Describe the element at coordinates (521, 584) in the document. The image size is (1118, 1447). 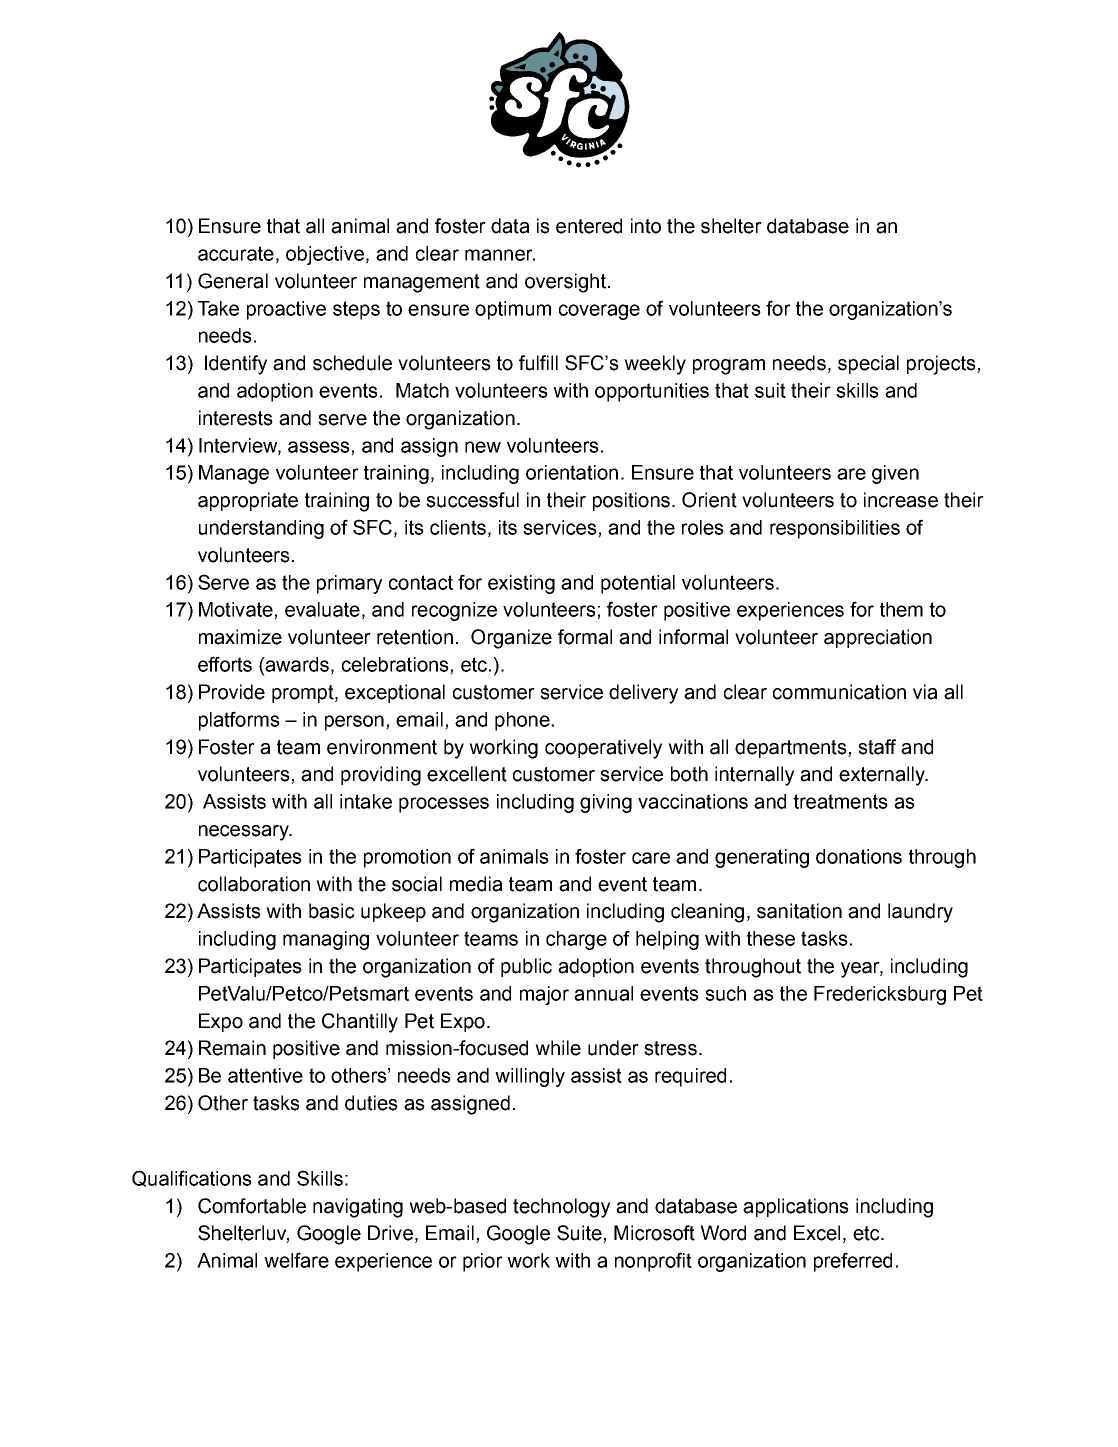
I see `existing` at that location.
